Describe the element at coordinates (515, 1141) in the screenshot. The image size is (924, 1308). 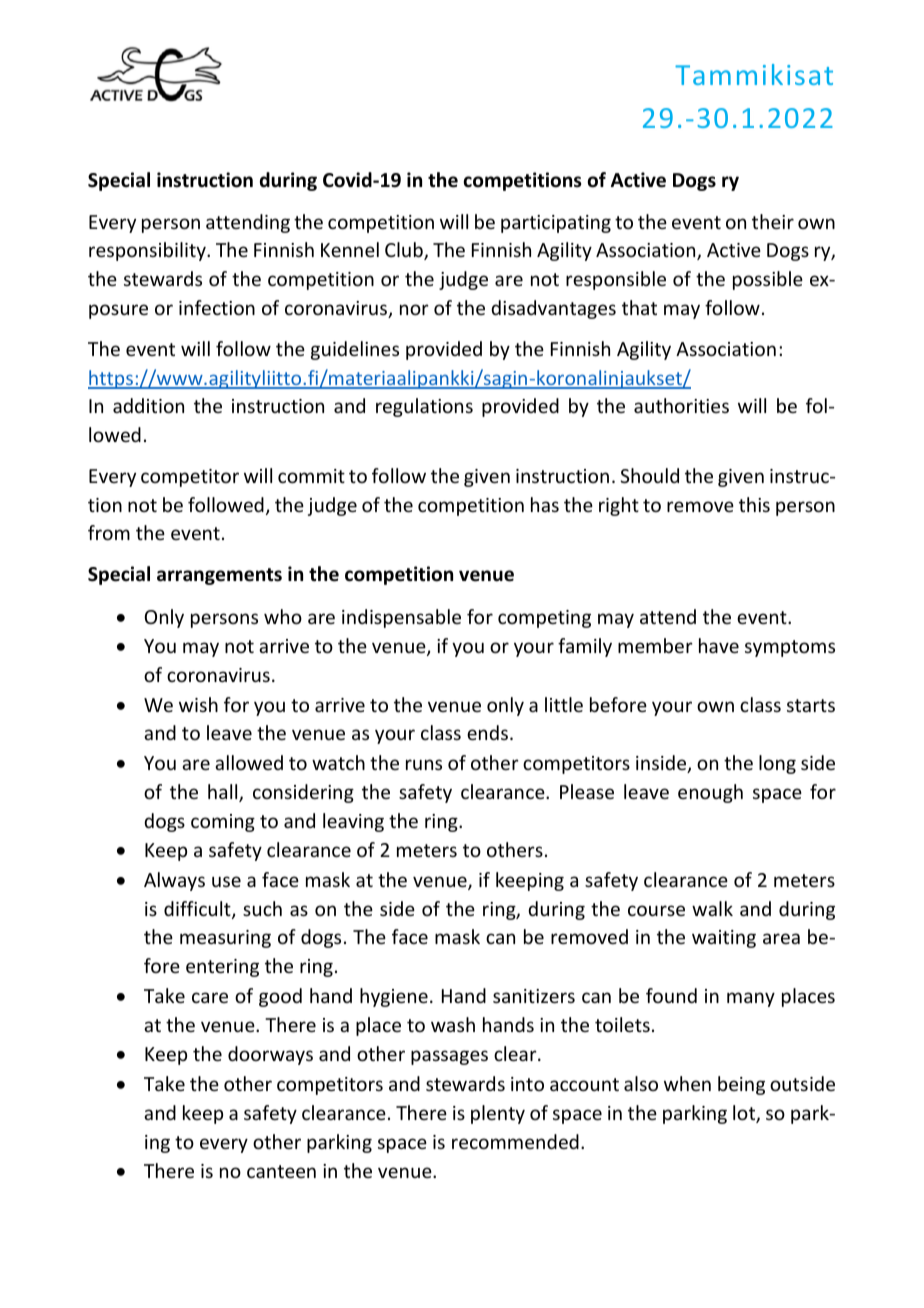
I see `recommended` at that location.
